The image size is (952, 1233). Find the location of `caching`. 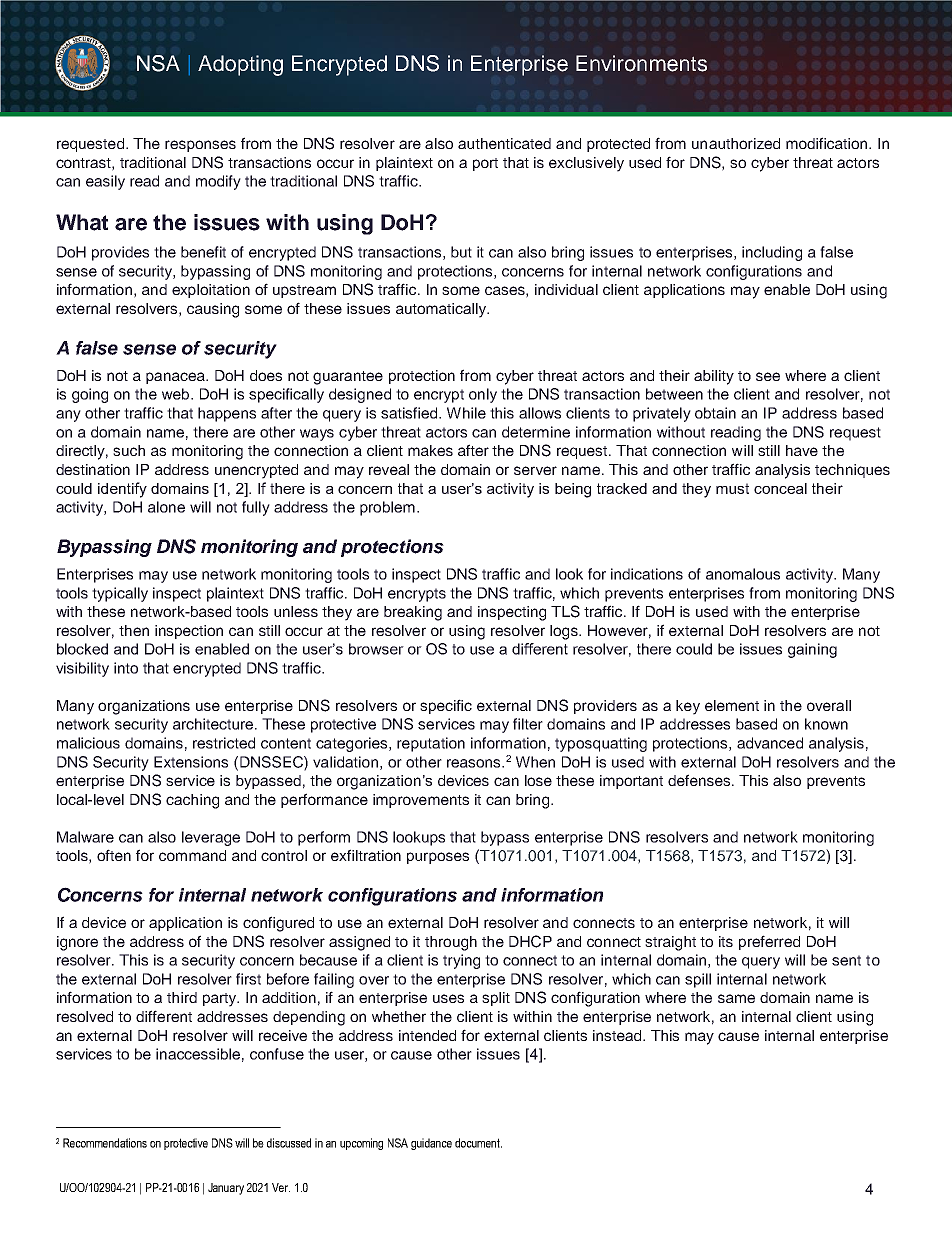

caching is located at coordinates (192, 801).
